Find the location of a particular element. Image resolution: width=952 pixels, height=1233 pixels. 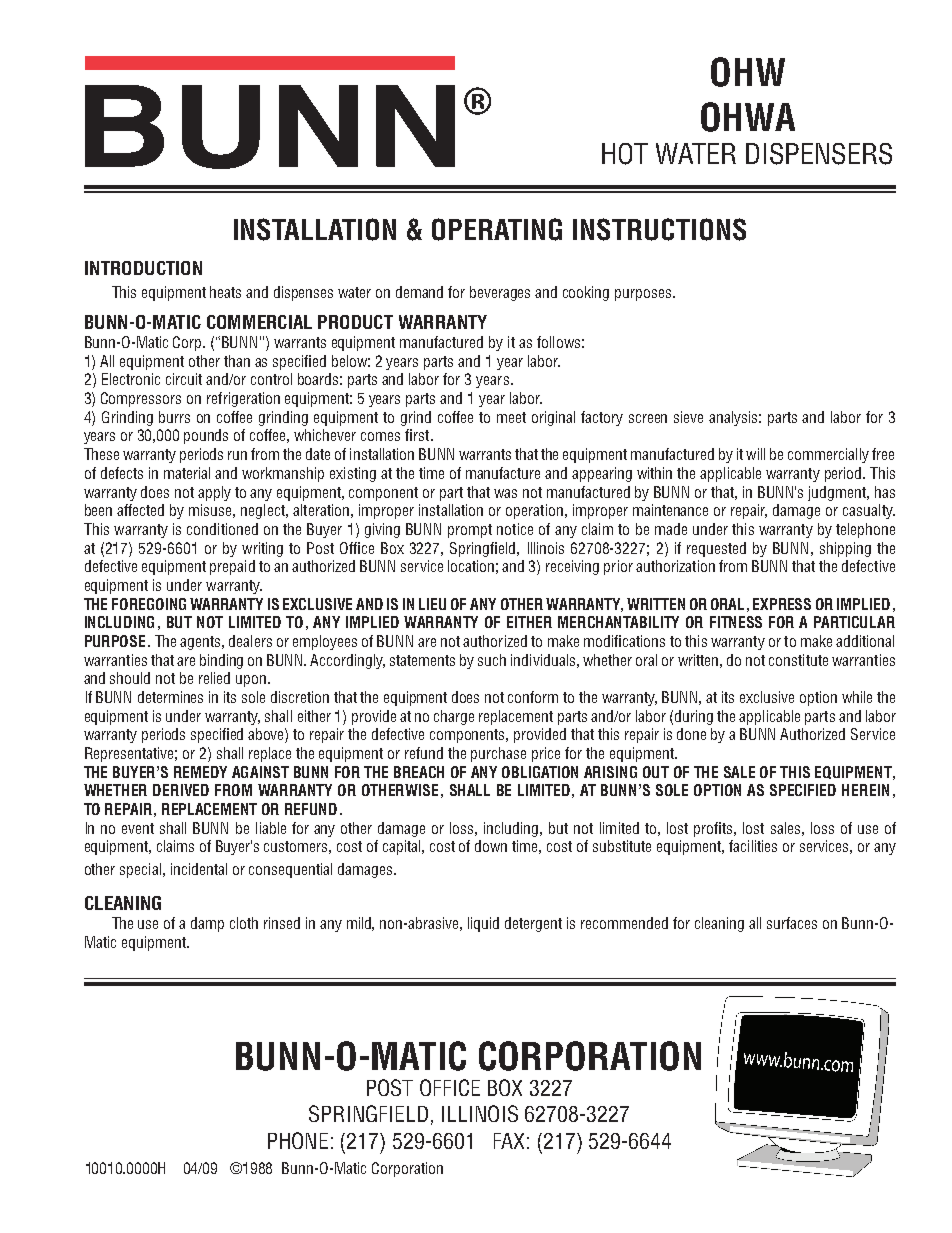

constitute is located at coordinates (798, 660).
